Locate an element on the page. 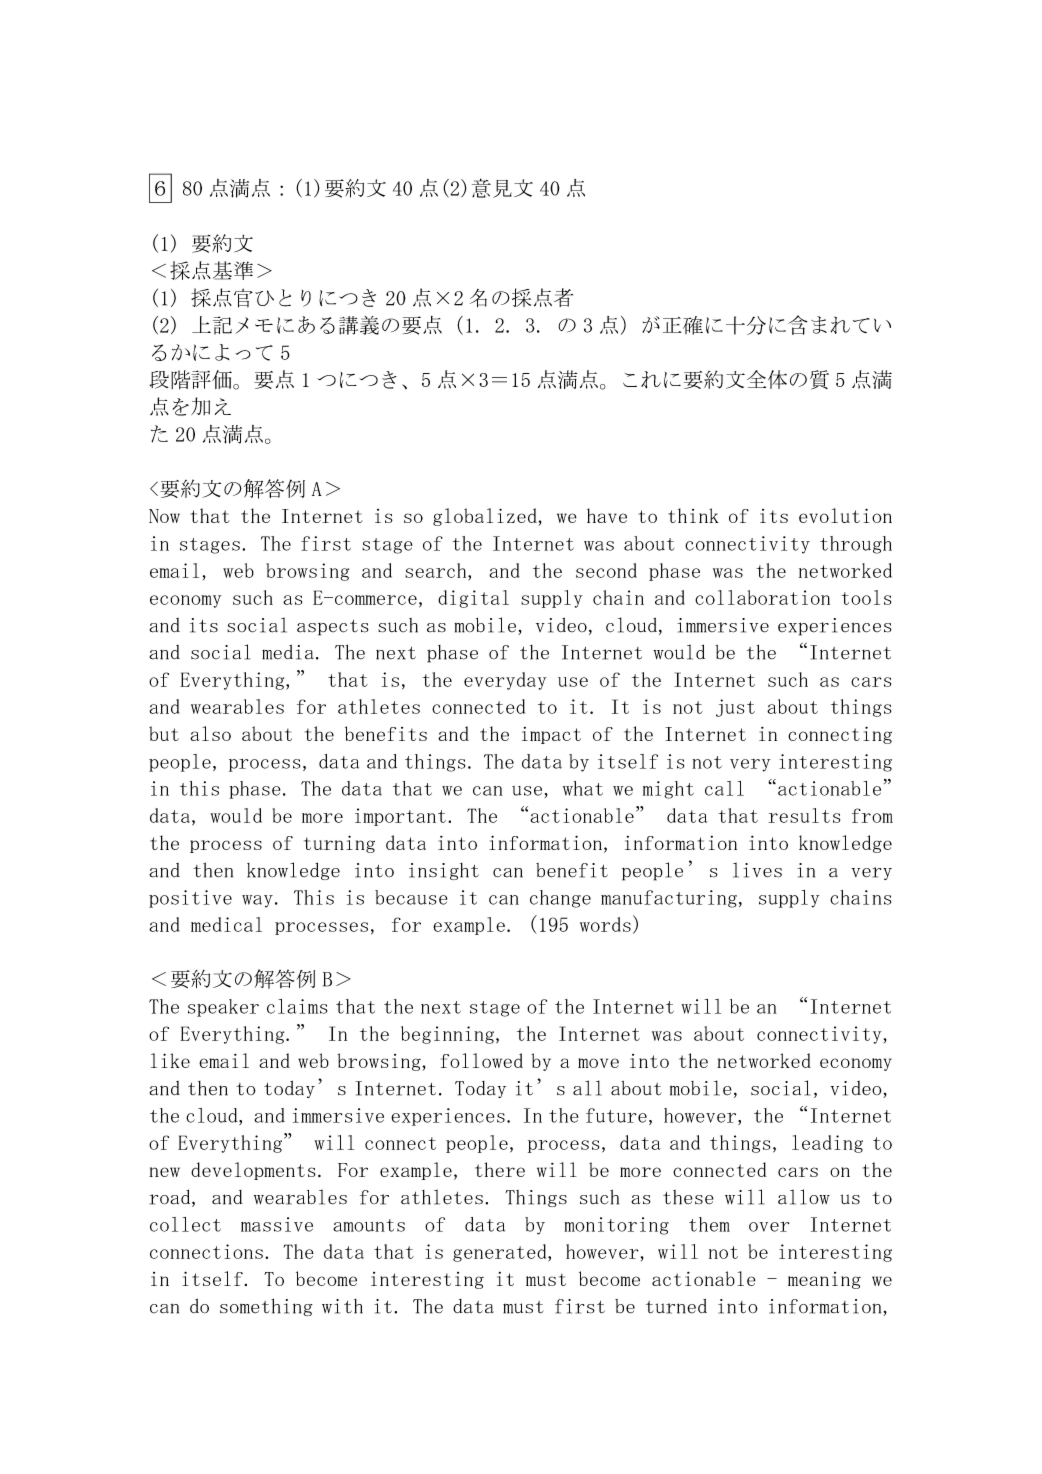  monitoring is located at coordinates (616, 1226).
